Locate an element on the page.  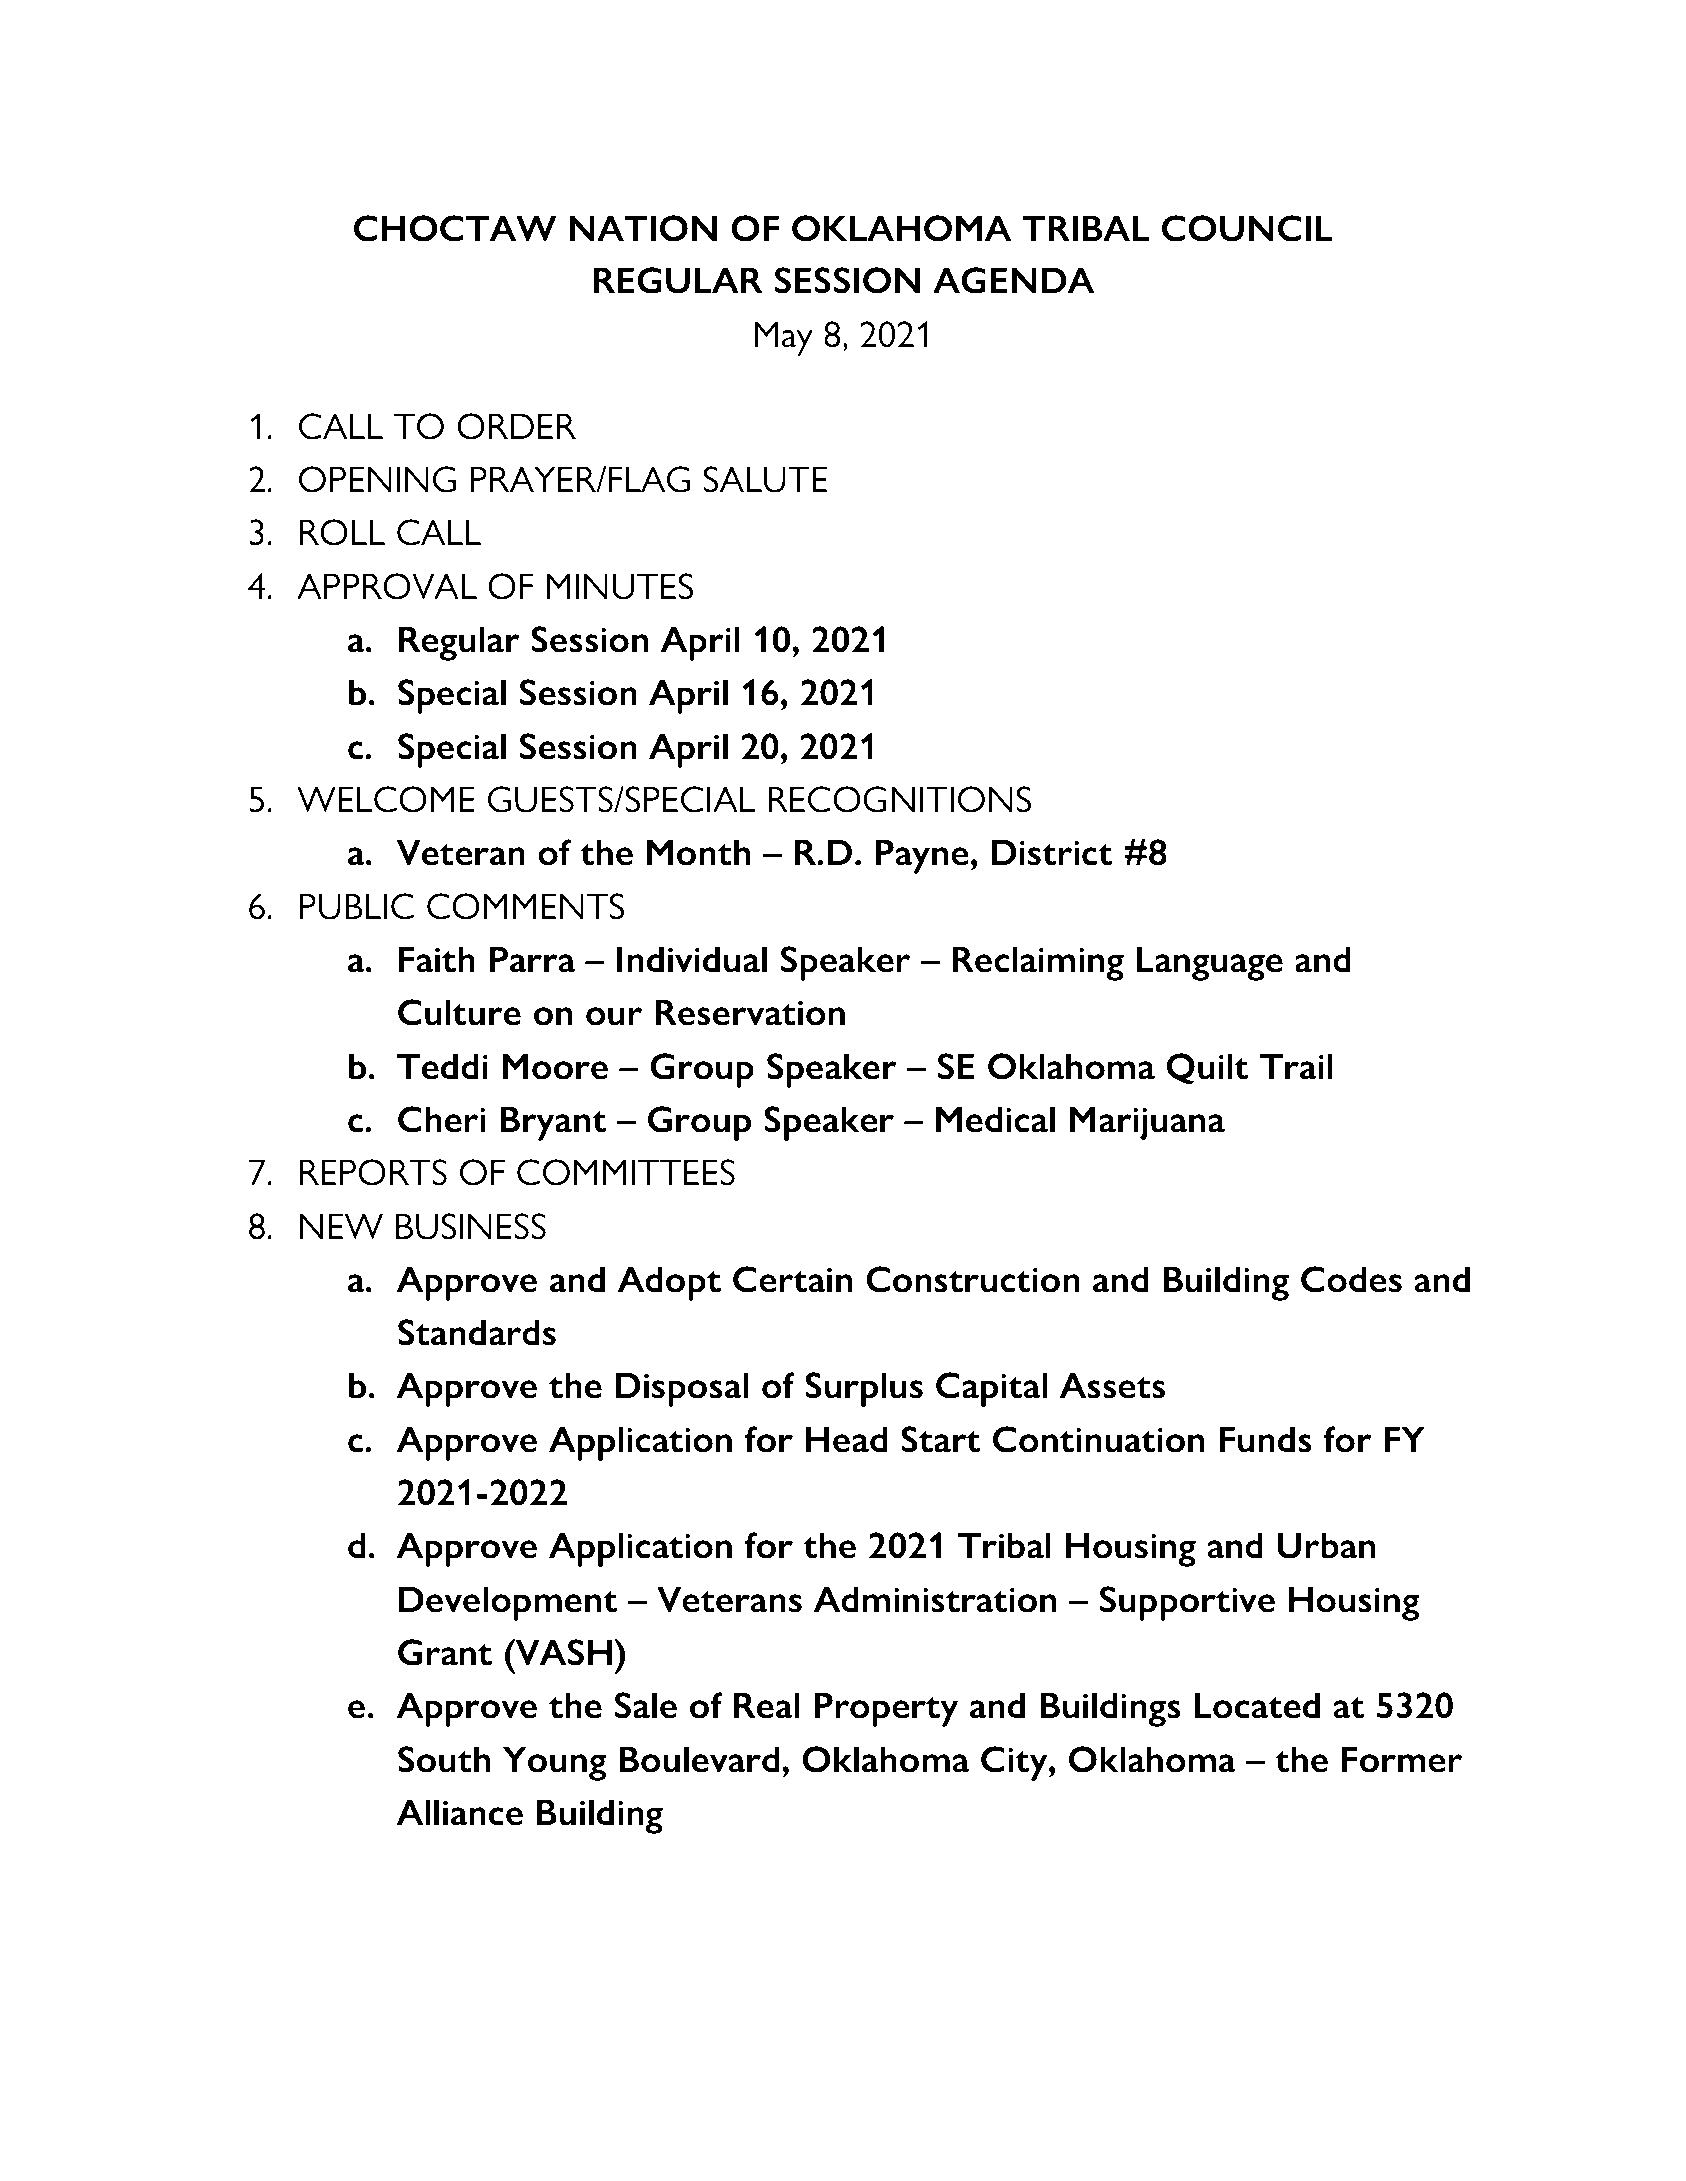
Standards is located at coordinates (477, 1332).
